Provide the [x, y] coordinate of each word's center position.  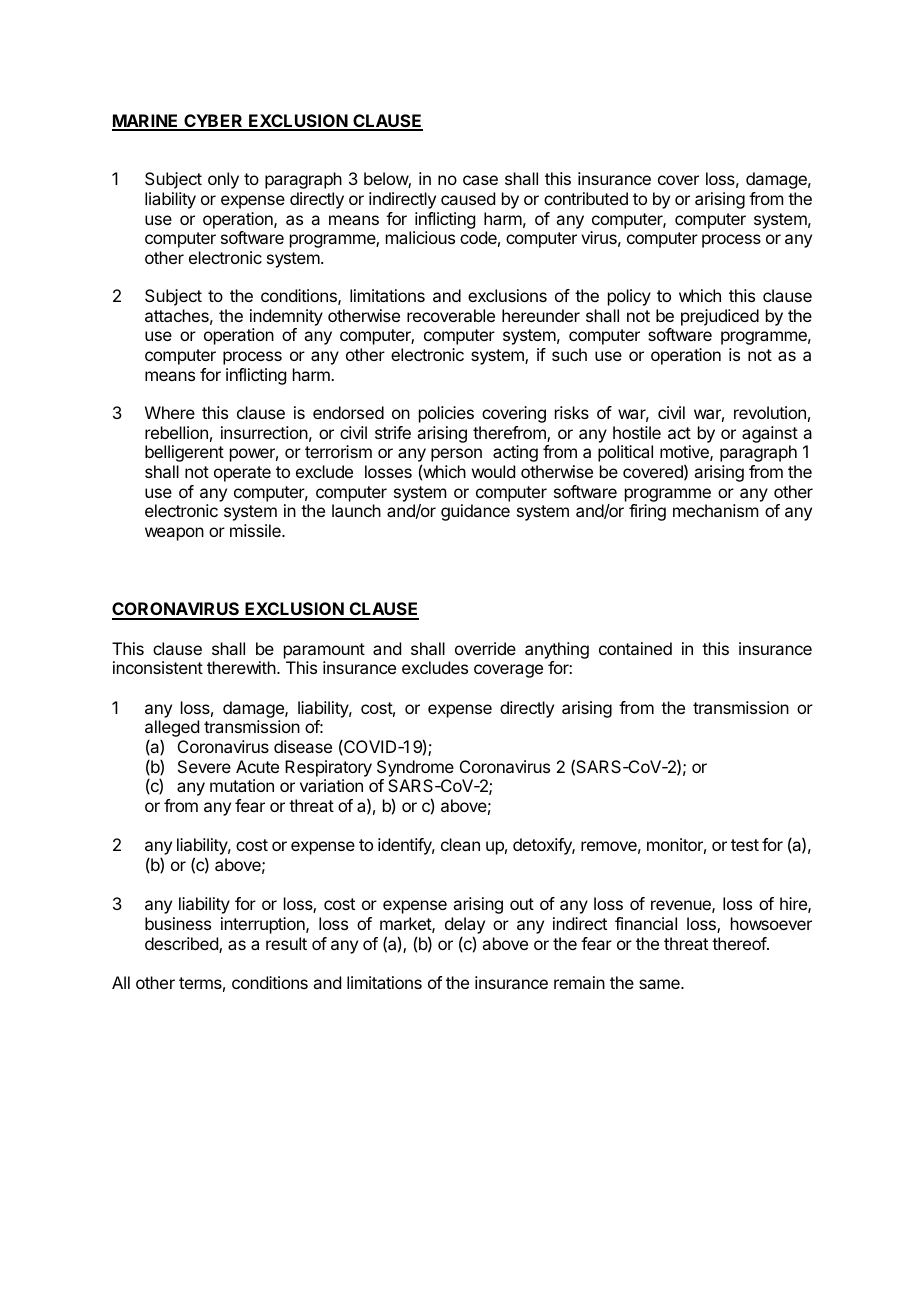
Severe [204, 766]
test [745, 845]
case [480, 180]
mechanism [715, 510]
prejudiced [720, 317]
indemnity [286, 317]
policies [446, 414]
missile [256, 530]
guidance [475, 512]
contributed [586, 198]
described [182, 945]
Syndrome [415, 768]
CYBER [213, 122]
